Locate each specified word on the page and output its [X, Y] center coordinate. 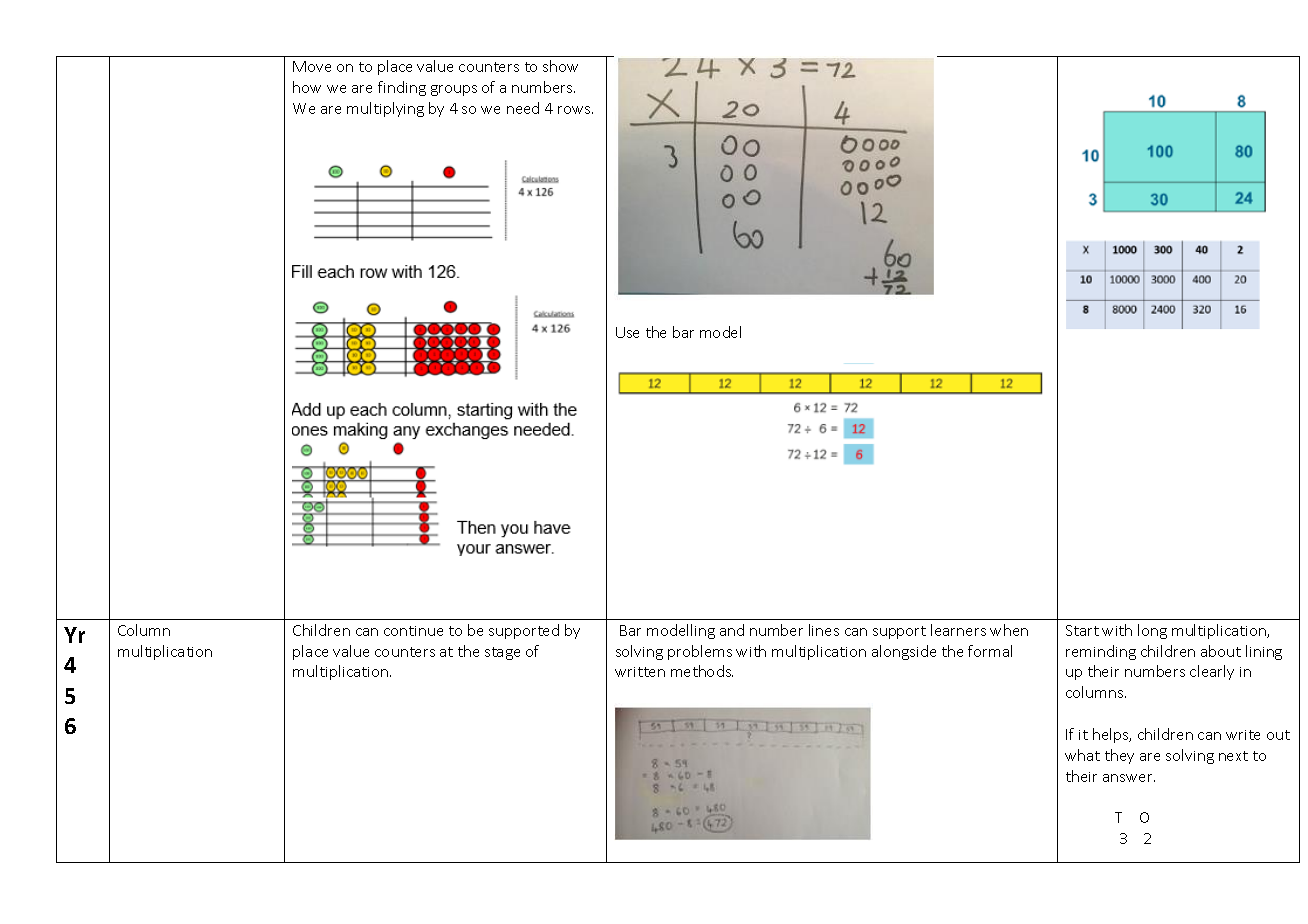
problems [700, 652]
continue [413, 631]
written [640, 672]
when [1009, 630]
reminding [1101, 652]
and [732, 630]
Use [627, 332]
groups [454, 90]
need [523, 108]
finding [402, 88]
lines [824, 630]
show [560, 66]
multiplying [385, 109]
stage [502, 653]
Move [312, 66]
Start [1082, 630]
